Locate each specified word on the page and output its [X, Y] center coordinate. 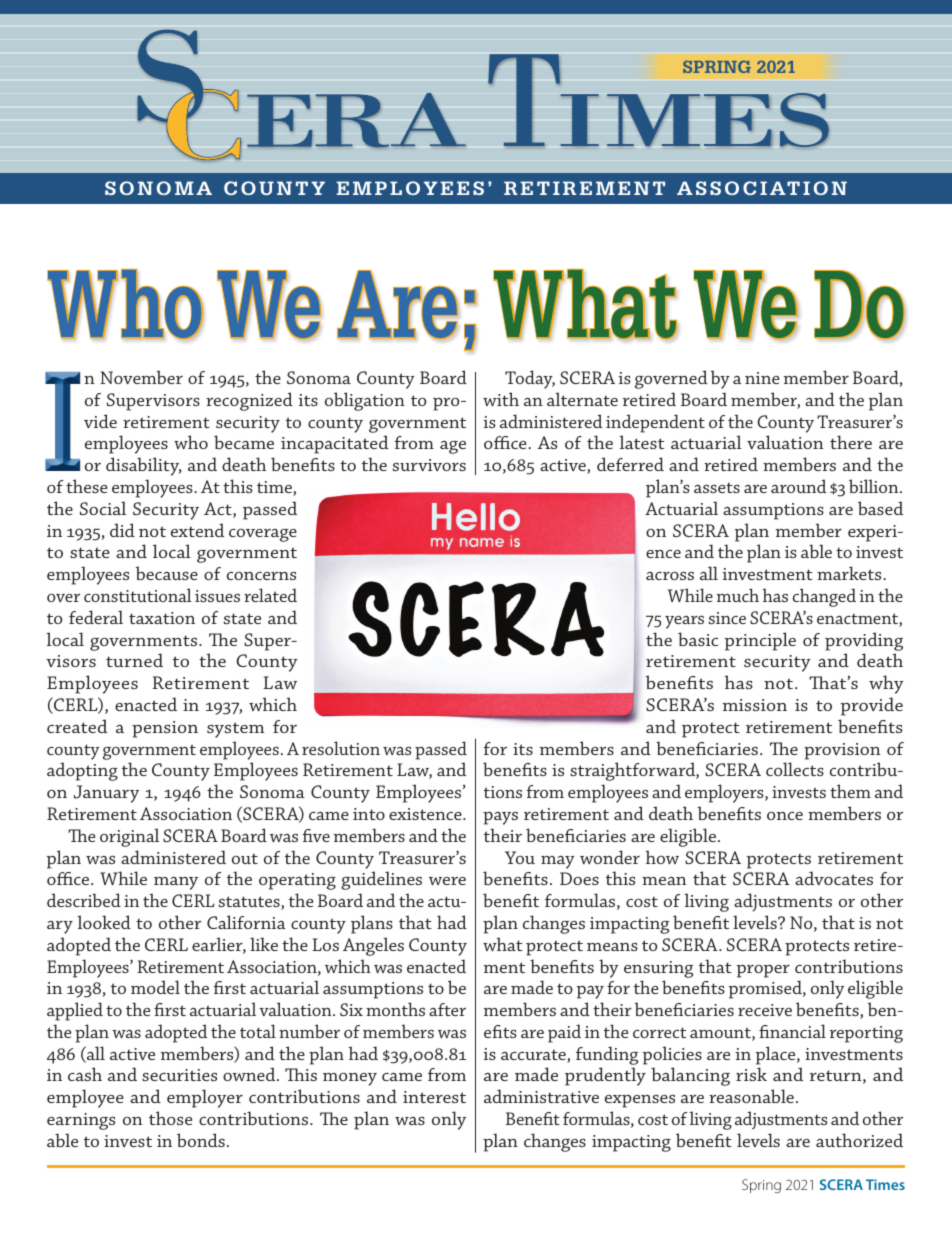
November [141, 377]
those [170, 1118]
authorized [859, 1140]
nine [762, 378]
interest [434, 1097]
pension [165, 729]
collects [795, 769]
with [501, 399]
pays [500, 818]
